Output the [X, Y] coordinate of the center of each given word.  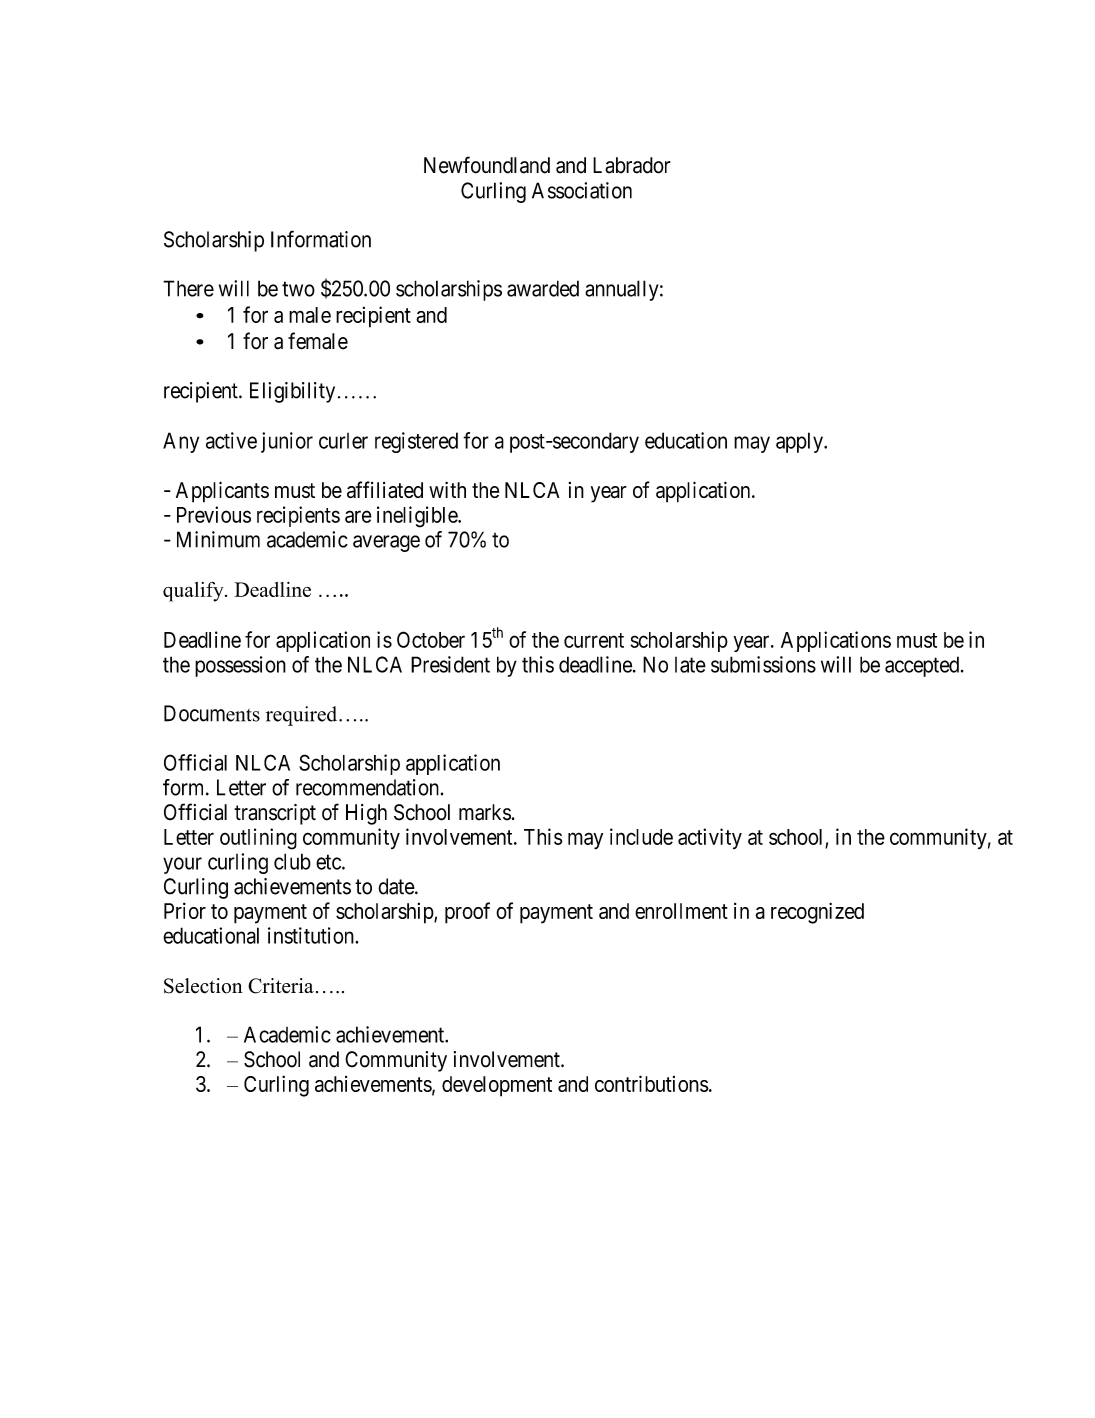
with [447, 489]
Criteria [281, 986]
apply [800, 442]
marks [485, 812]
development [497, 1086]
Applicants [222, 492]
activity [710, 838]
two [298, 289]
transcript [275, 814]
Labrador [632, 165]
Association [582, 190]
